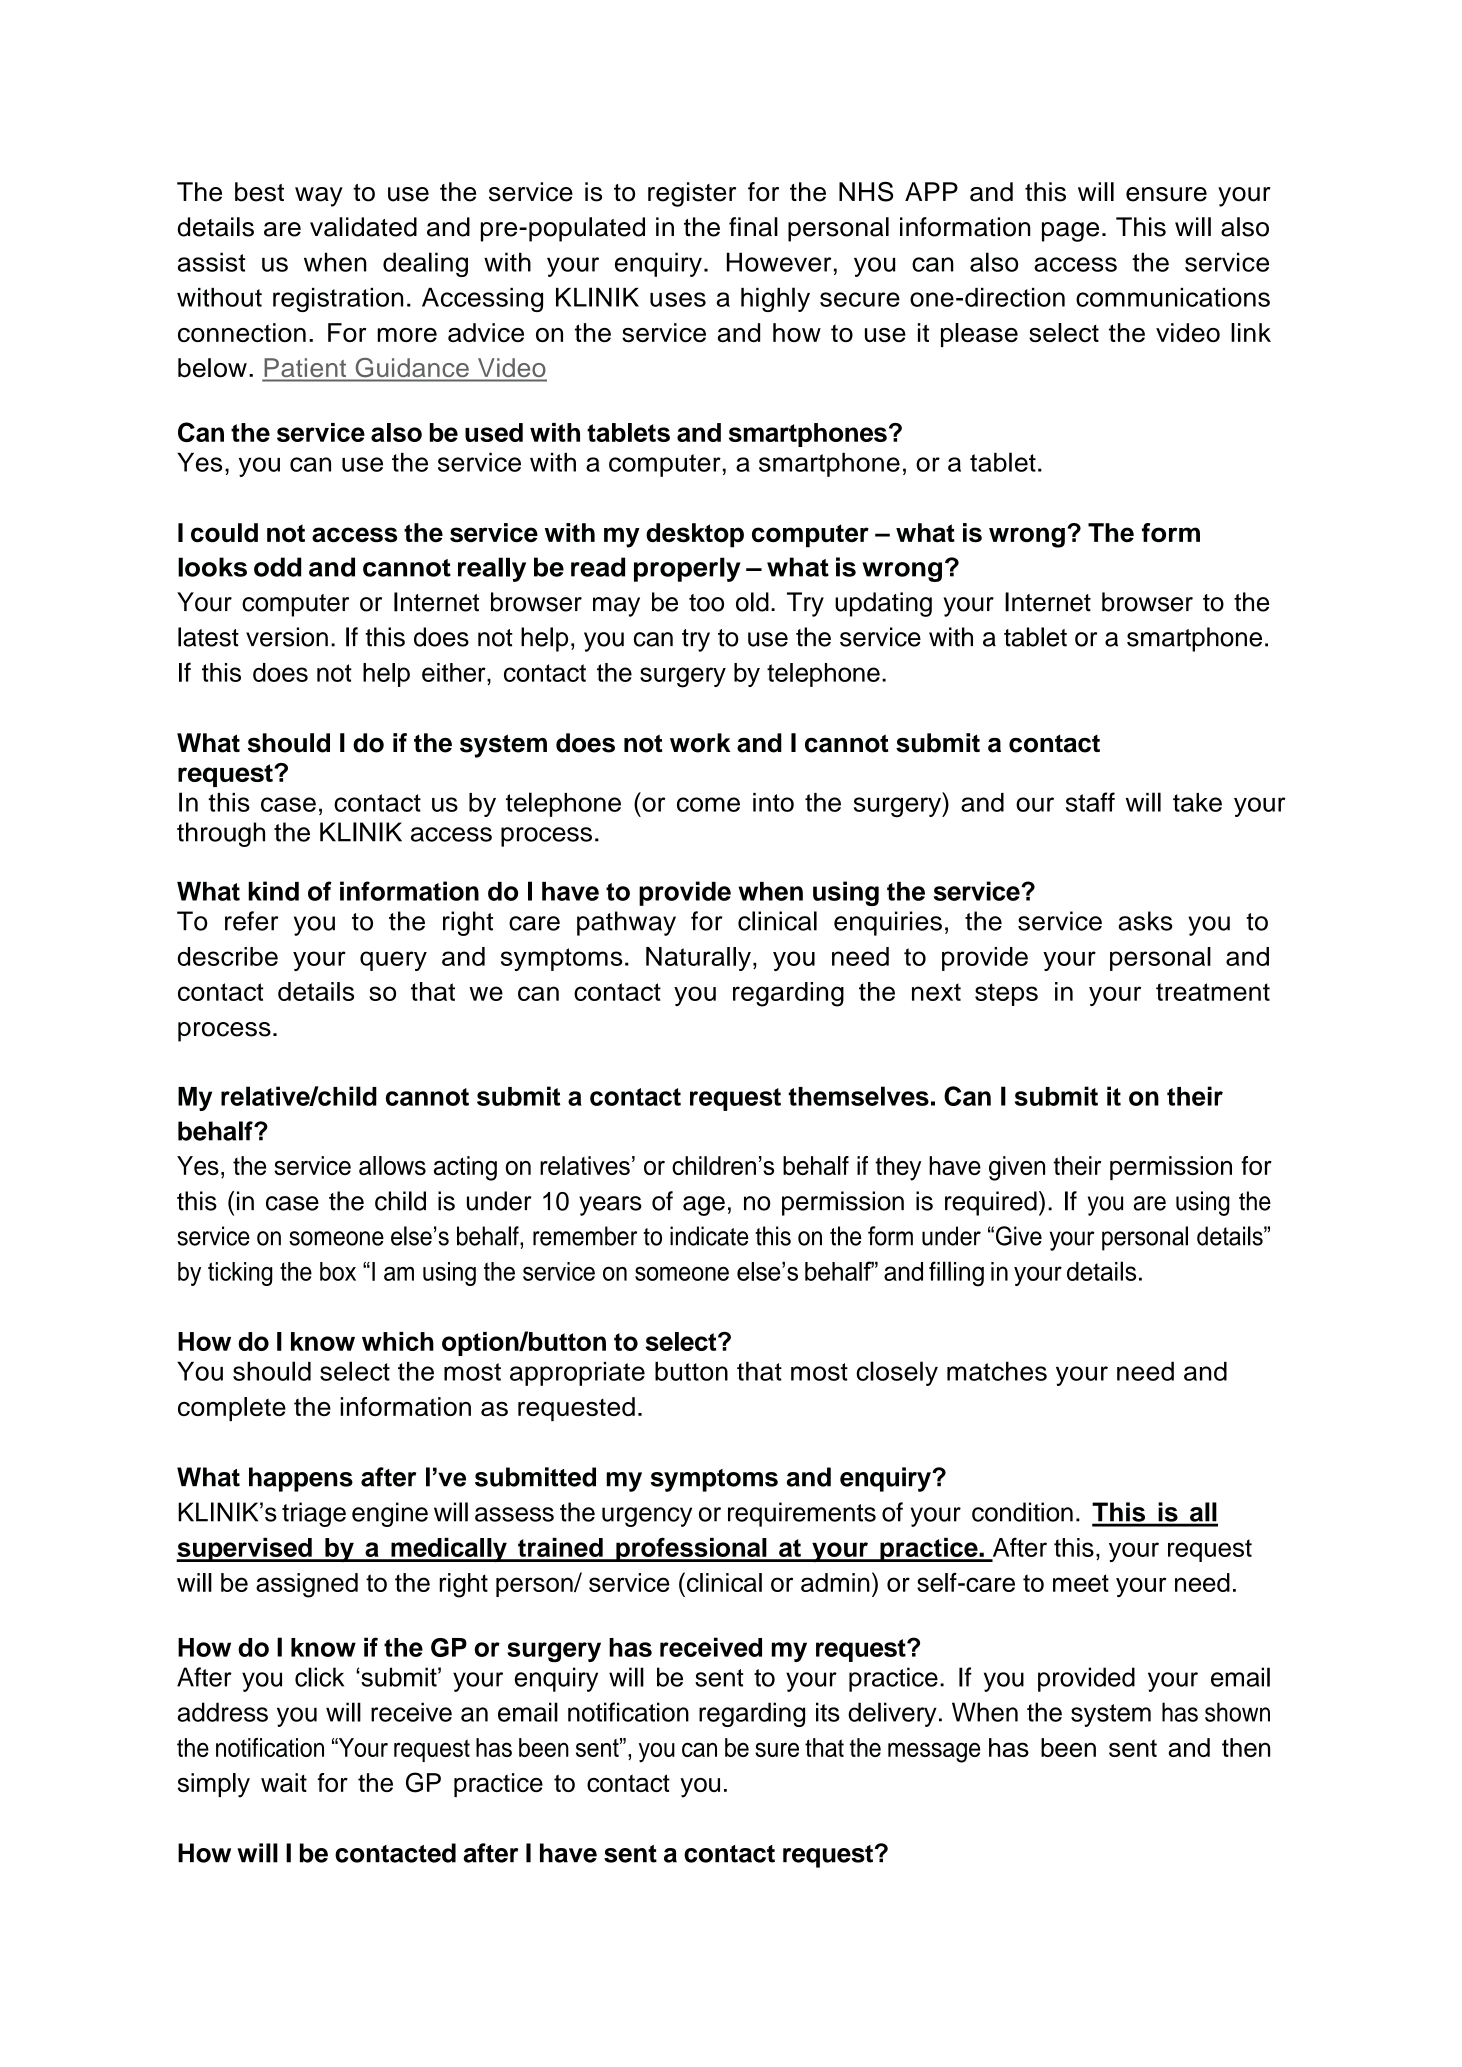  Describe the element at coordinates (284, 1782) in the screenshot. I see `wait` at that location.
